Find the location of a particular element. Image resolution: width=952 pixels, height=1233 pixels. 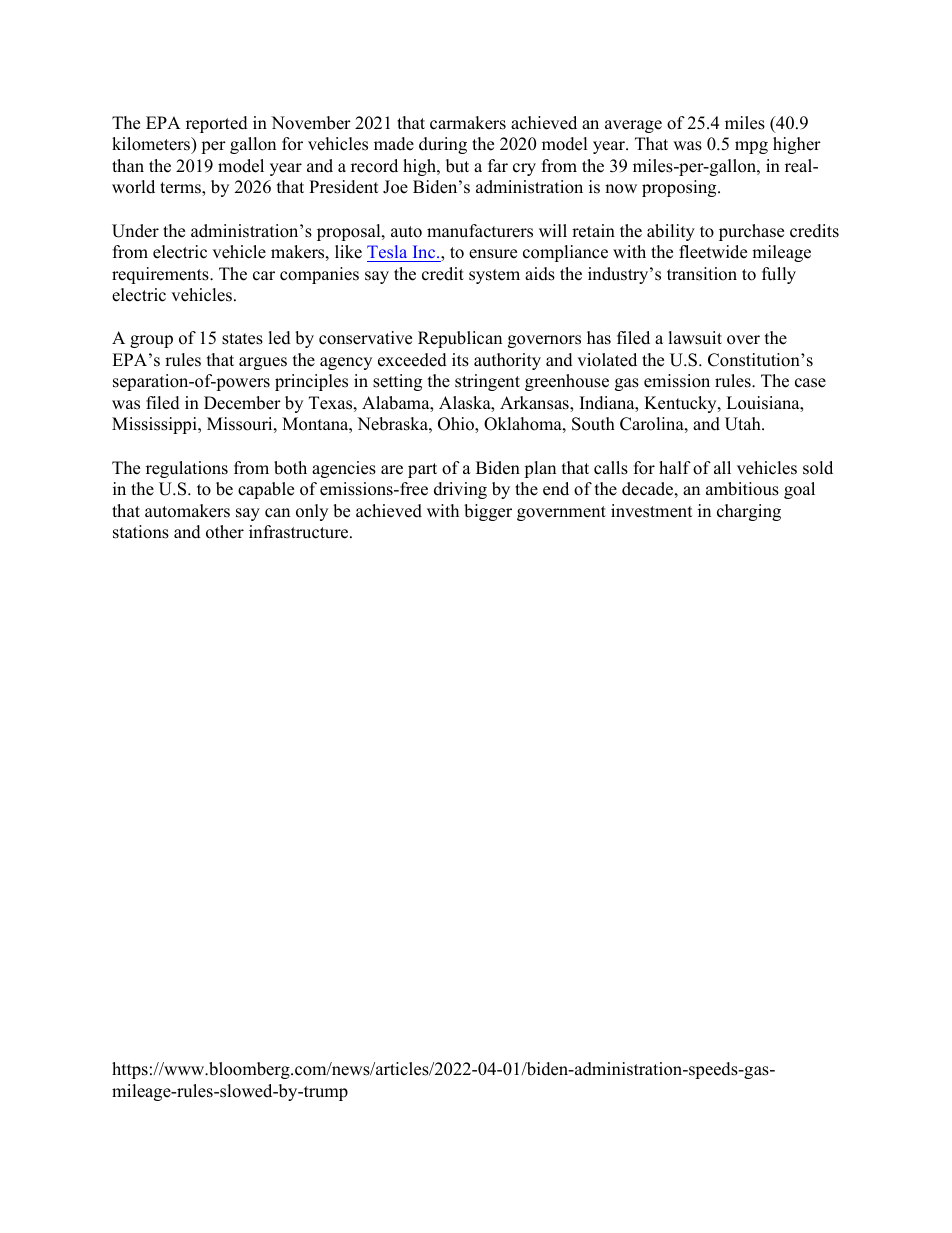

lawsuit is located at coordinates (695, 338).
